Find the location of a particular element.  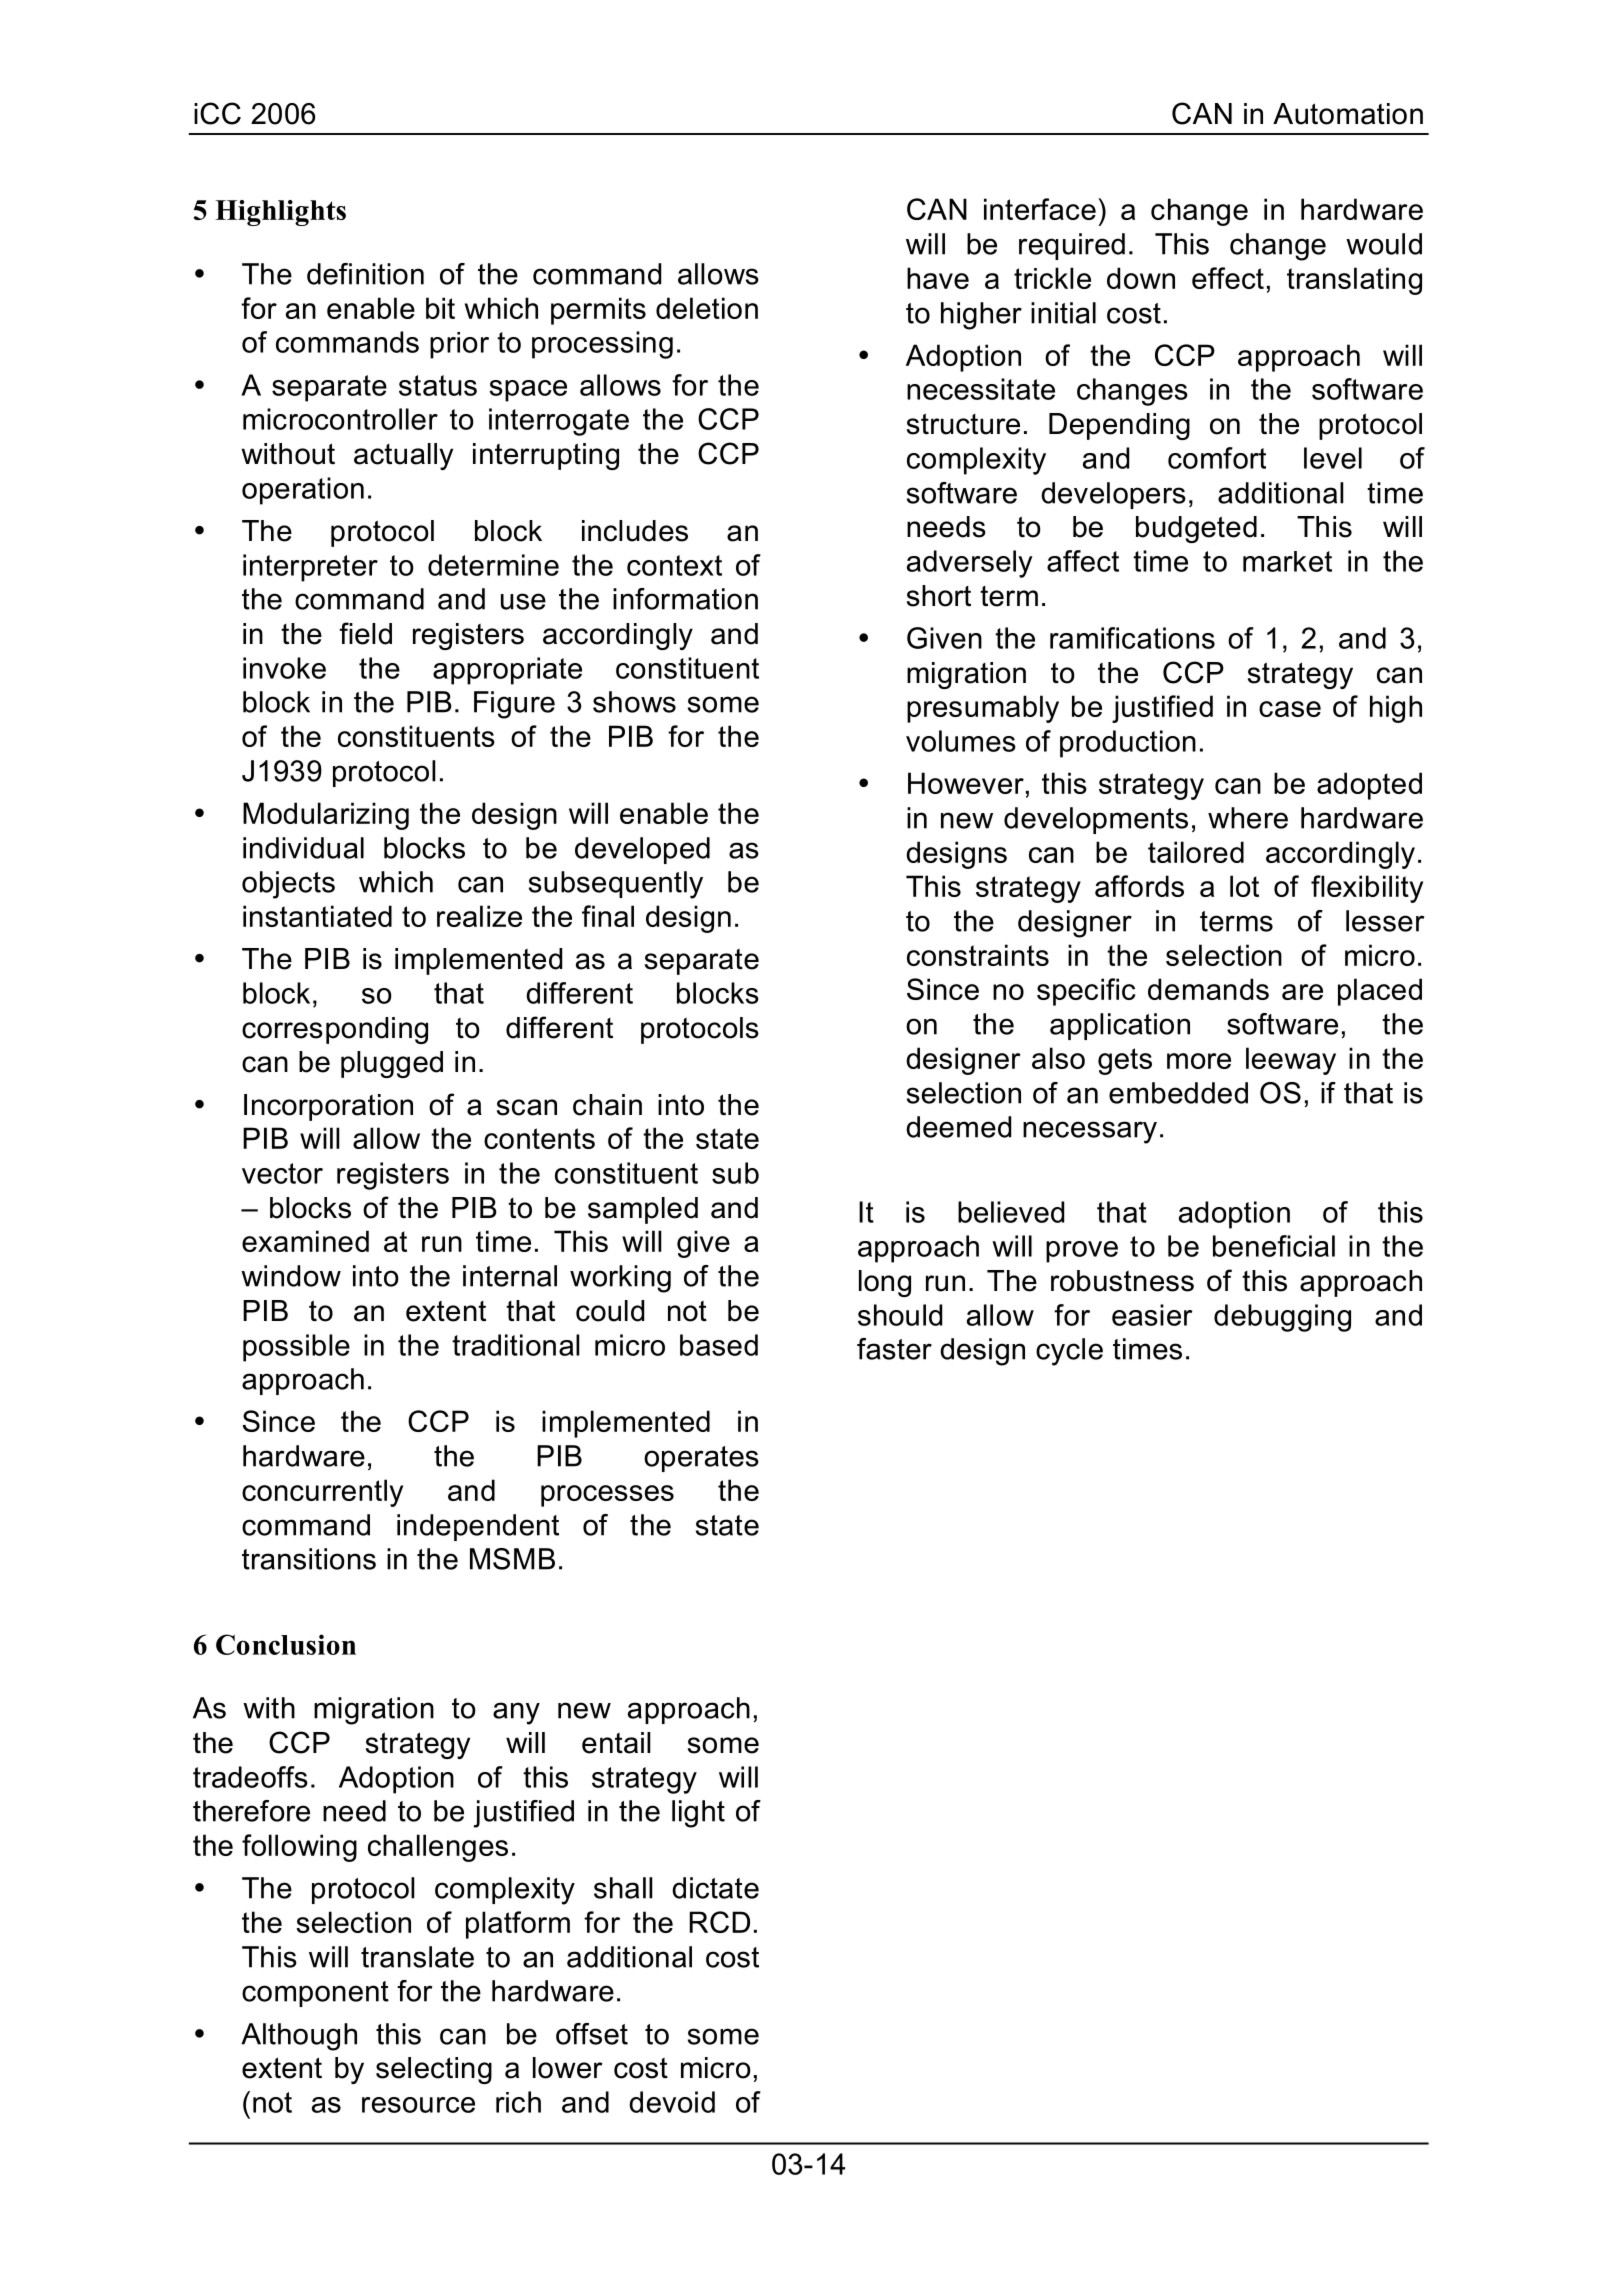

debugging is located at coordinates (1282, 1318).
